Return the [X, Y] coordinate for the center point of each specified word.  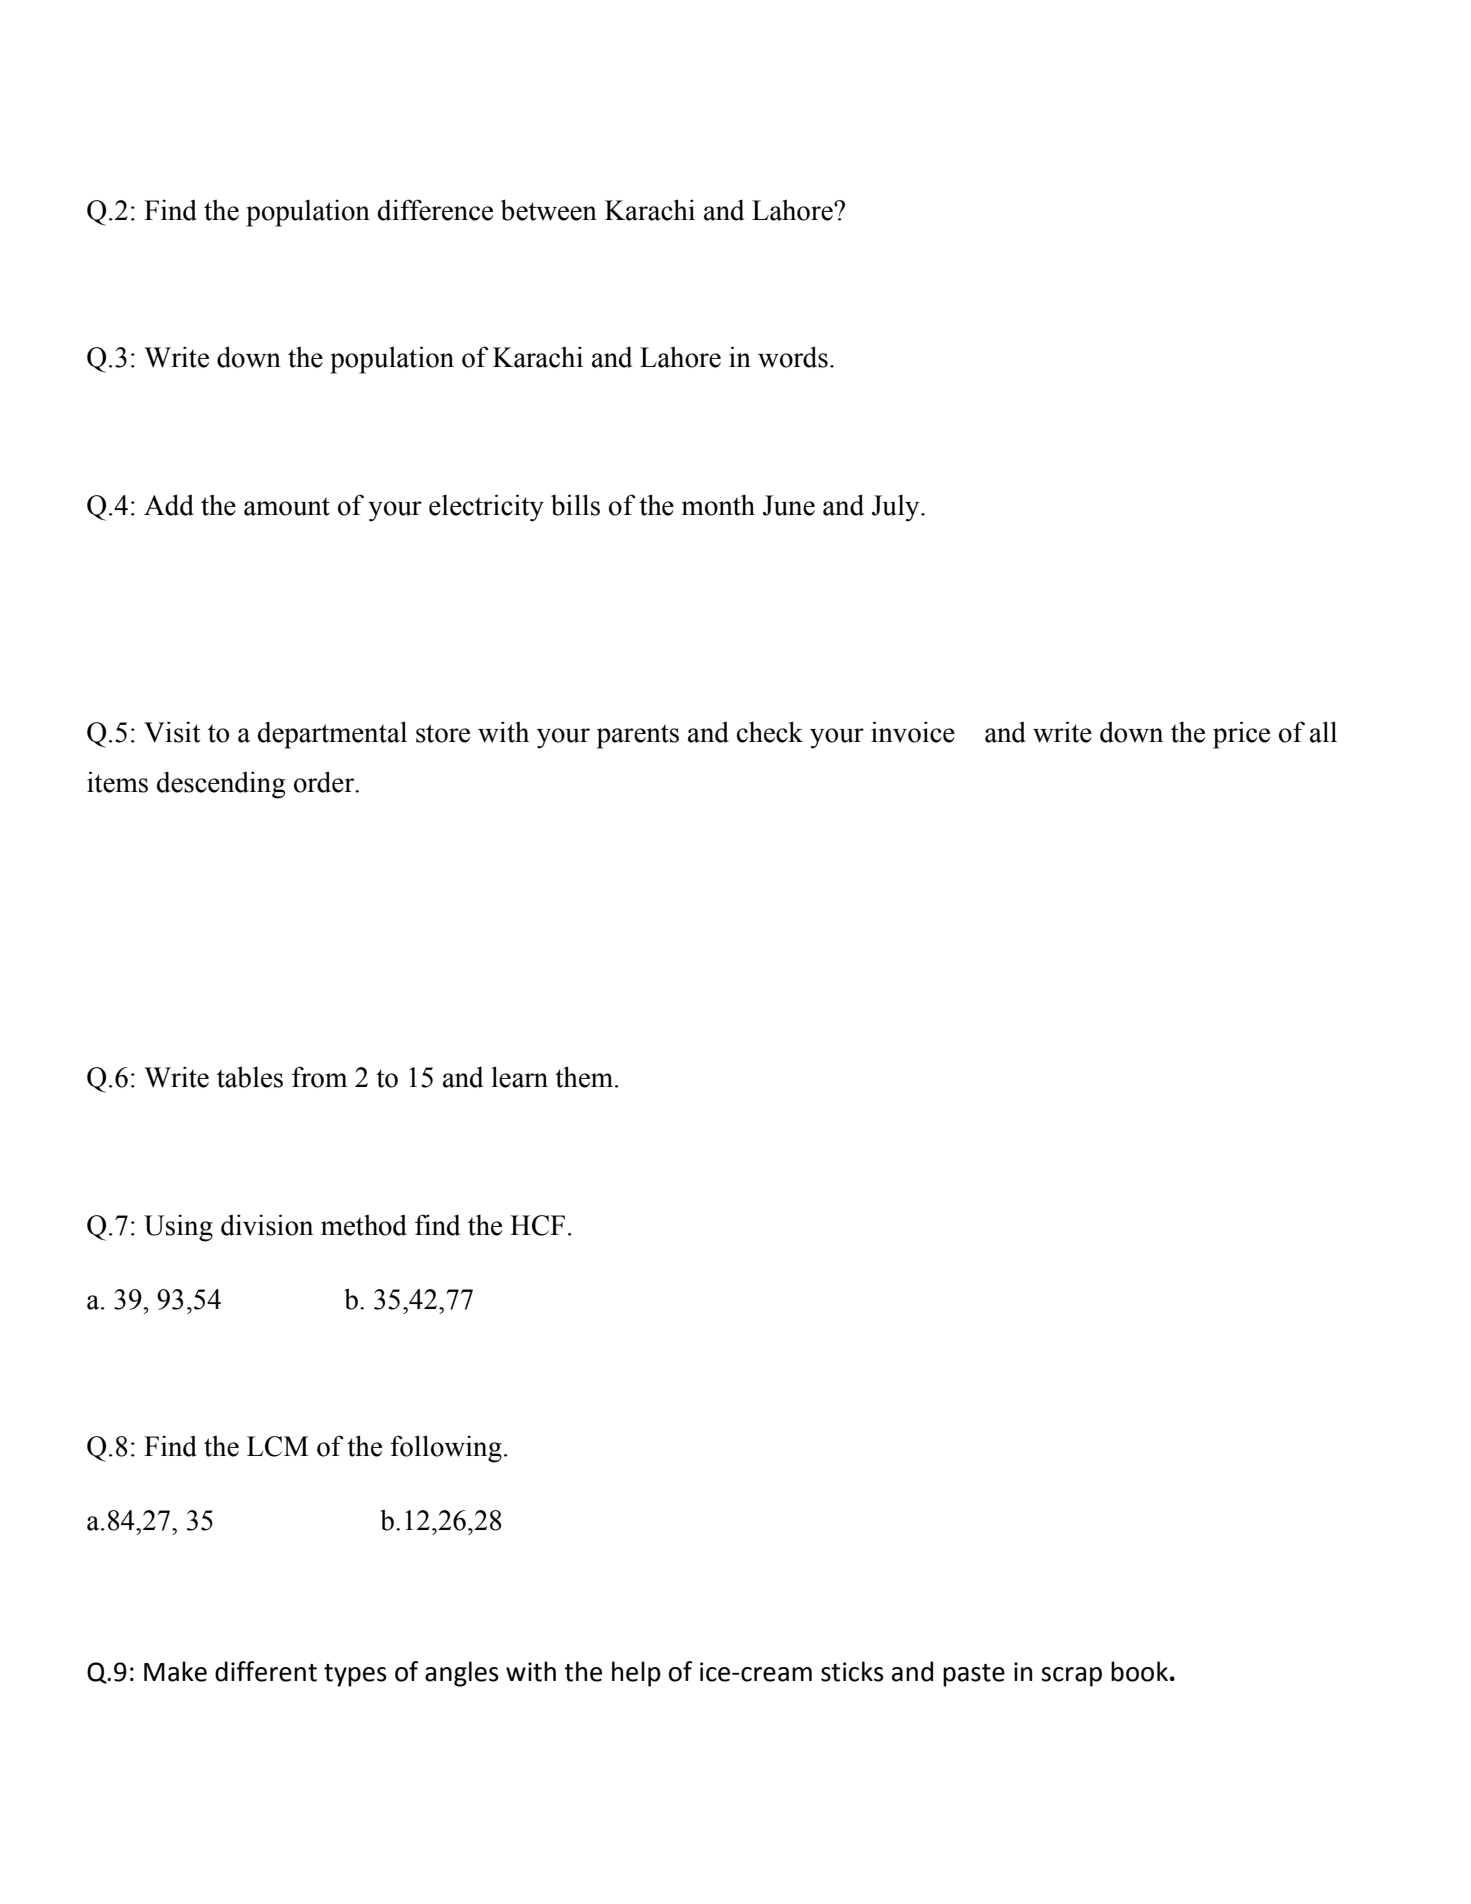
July [897, 508]
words [793, 357]
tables [250, 1077]
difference [435, 210]
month [718, 505]
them [584, 1077]
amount [287, 506]
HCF [537, 1225]
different [266, 1671]
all [1323, 732]
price [1241, 735]
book [1139, 1671]
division [267, 1225]
